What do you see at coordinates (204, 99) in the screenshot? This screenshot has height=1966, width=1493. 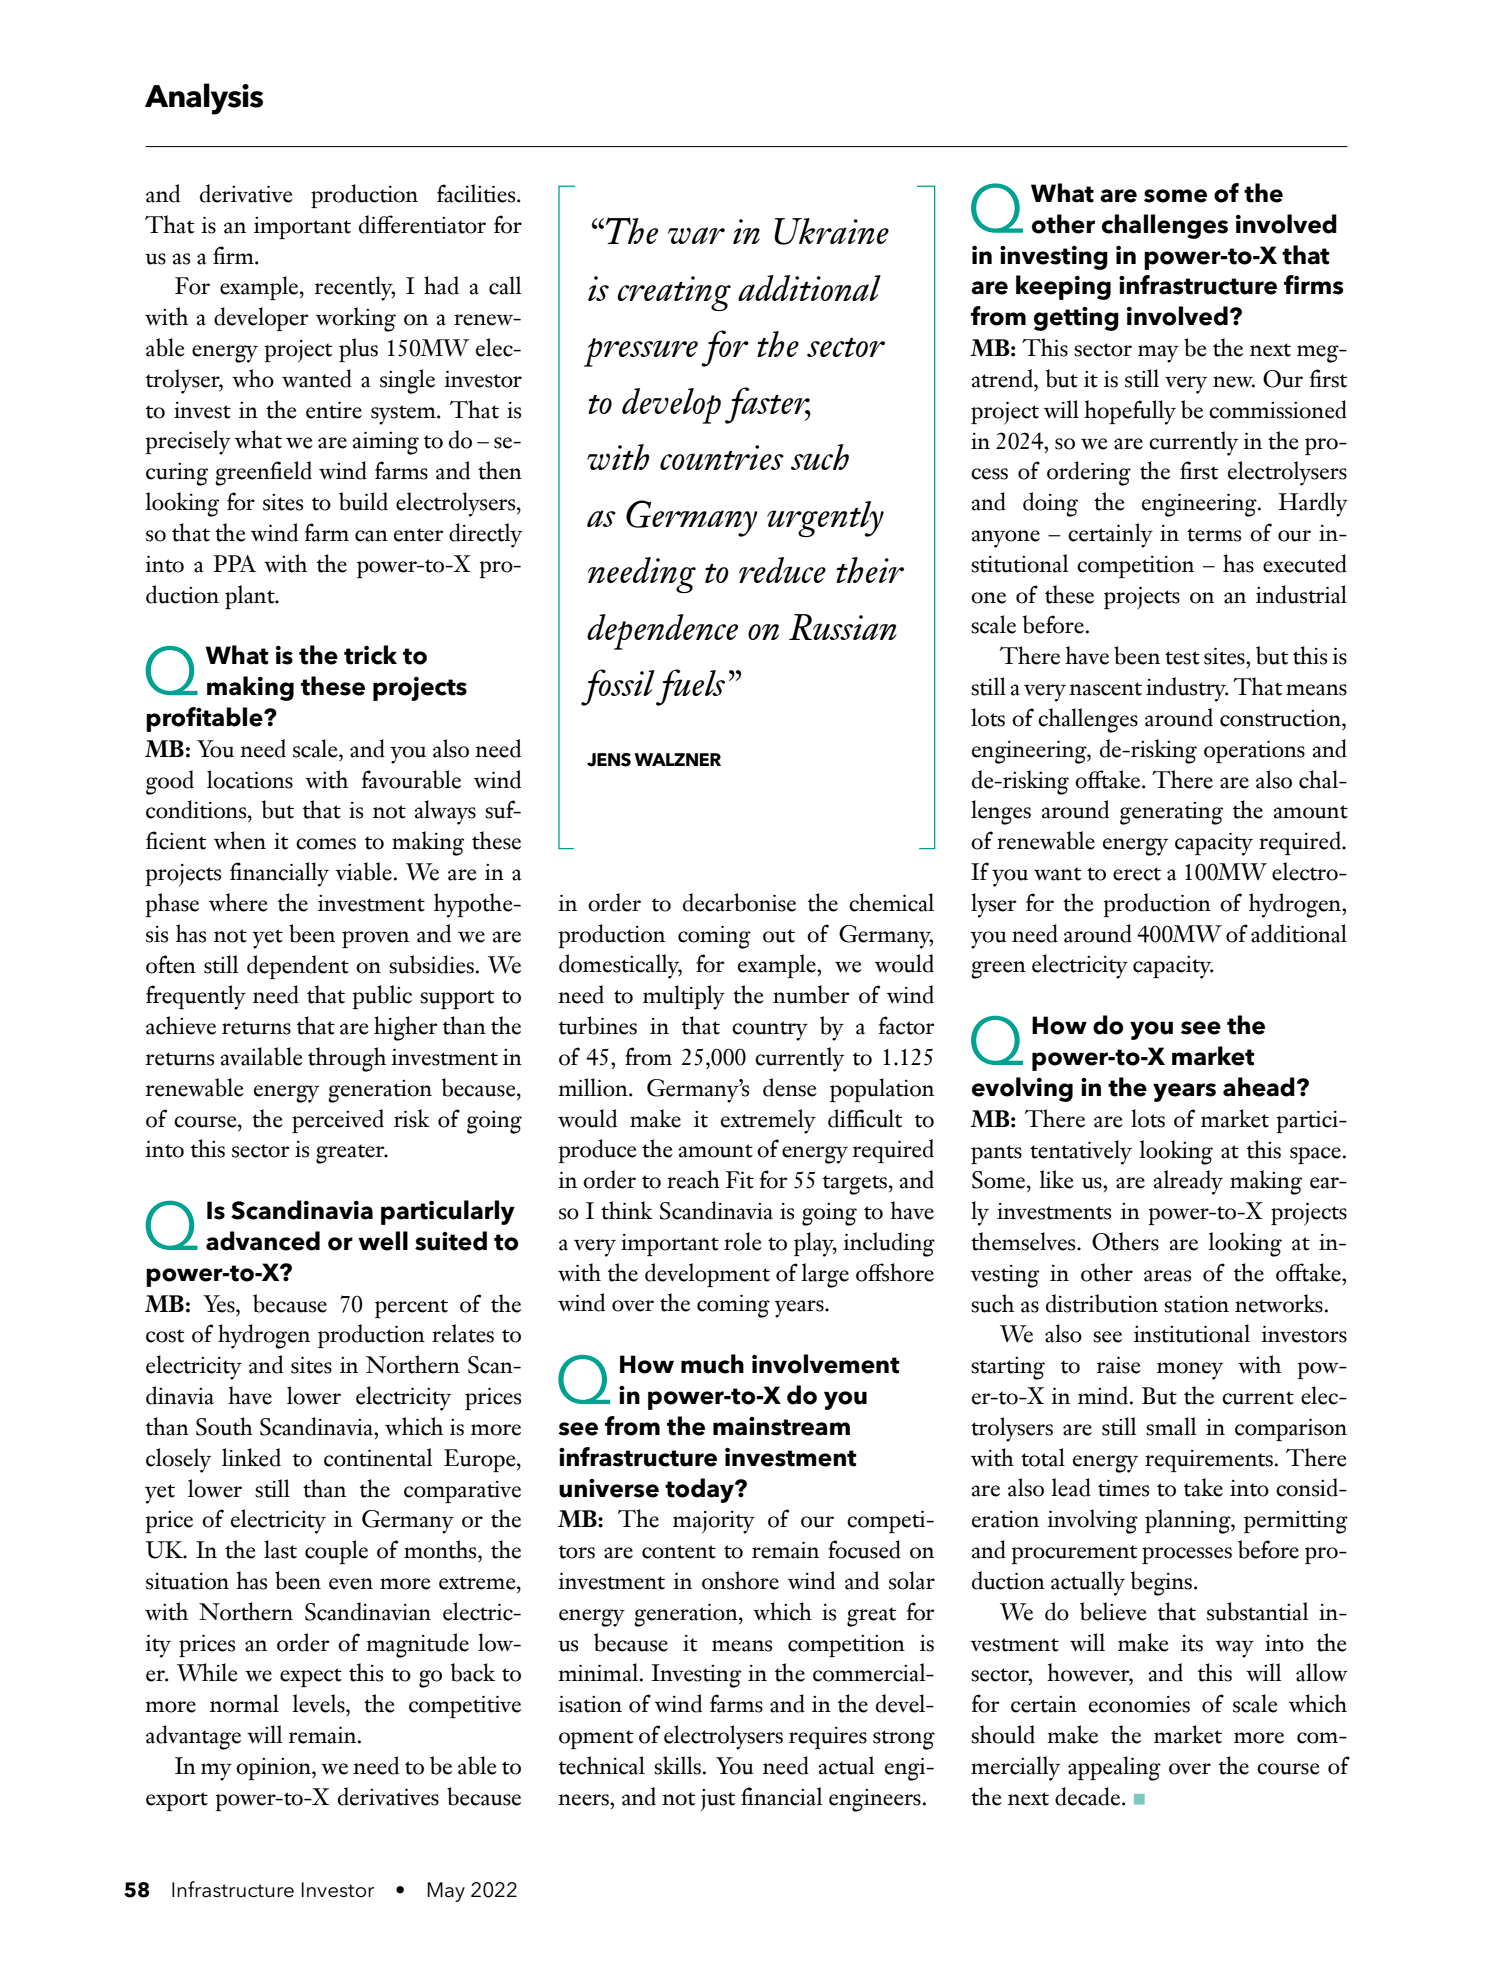 I see `Analysis` at bounding box center [204, 99].
